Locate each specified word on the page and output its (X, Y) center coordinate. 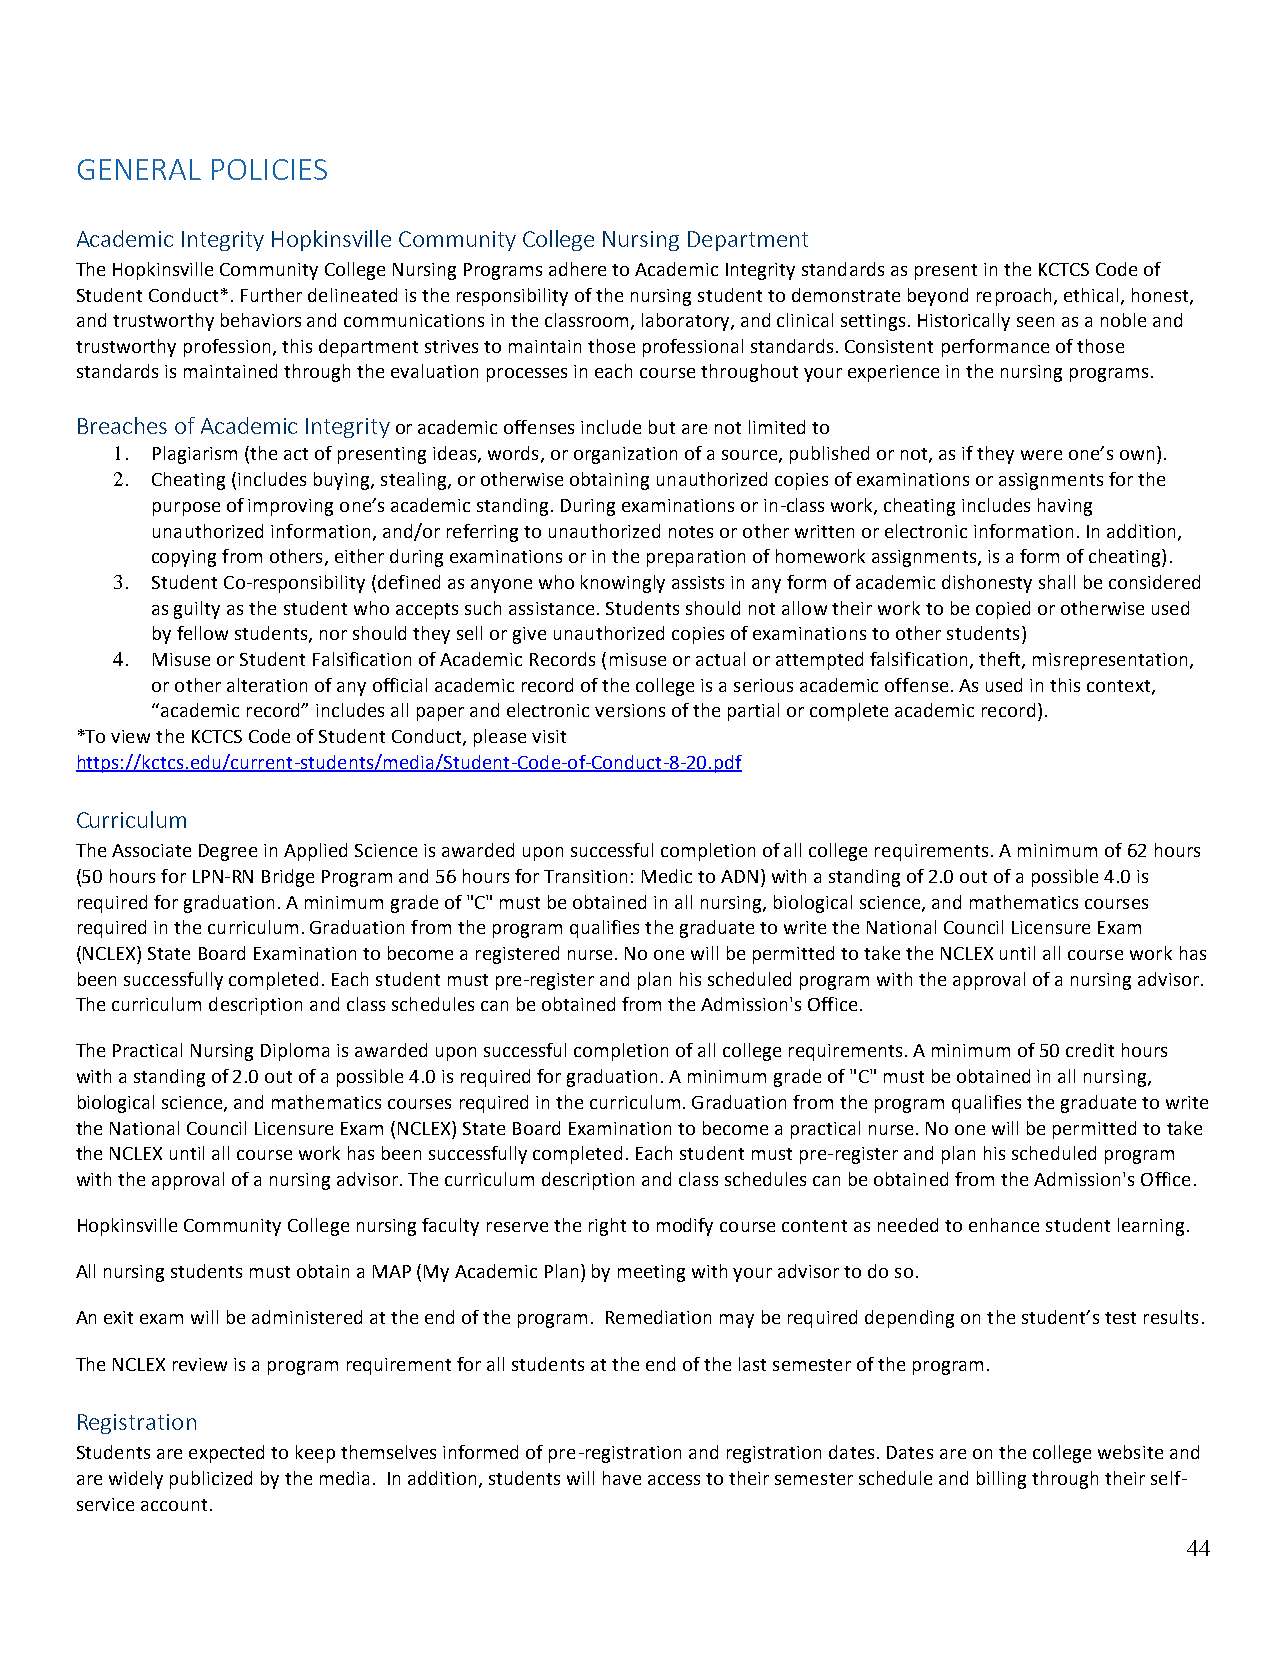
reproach (1014, 297)
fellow (202, 633)
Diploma (295, 1052)
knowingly (623, 584)
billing (1001, 1480)
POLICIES (269, 169)
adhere (577, 269)
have (622, 1478)
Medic (667, 876)
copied (1003, 610)
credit (1090, 1050)
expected (226, 1454)
